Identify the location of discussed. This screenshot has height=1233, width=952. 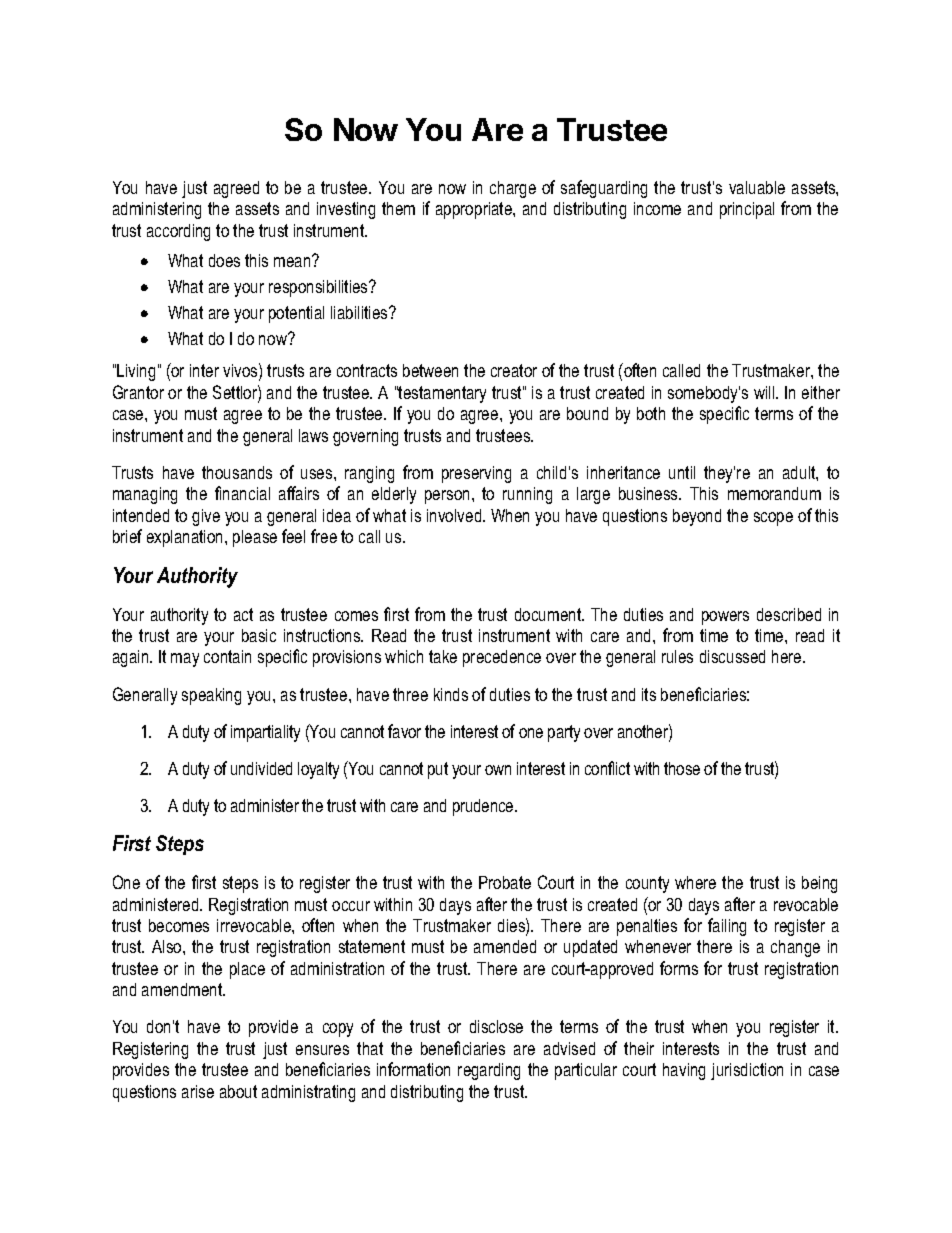
(732, 656).
